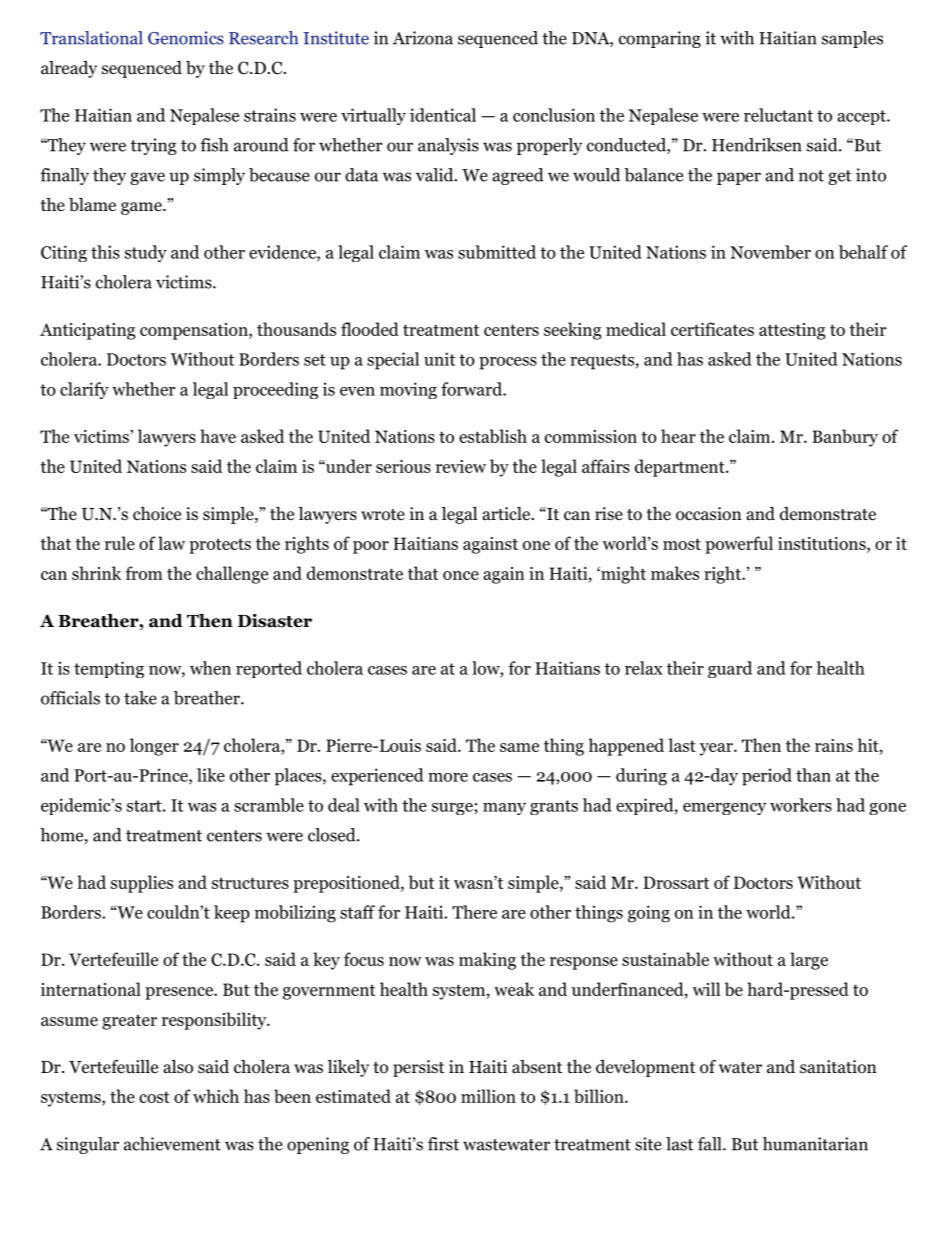  What do you see at coordinates (154, 1097) in the image?
I see `cost` at bounding box center [154, 1097].
